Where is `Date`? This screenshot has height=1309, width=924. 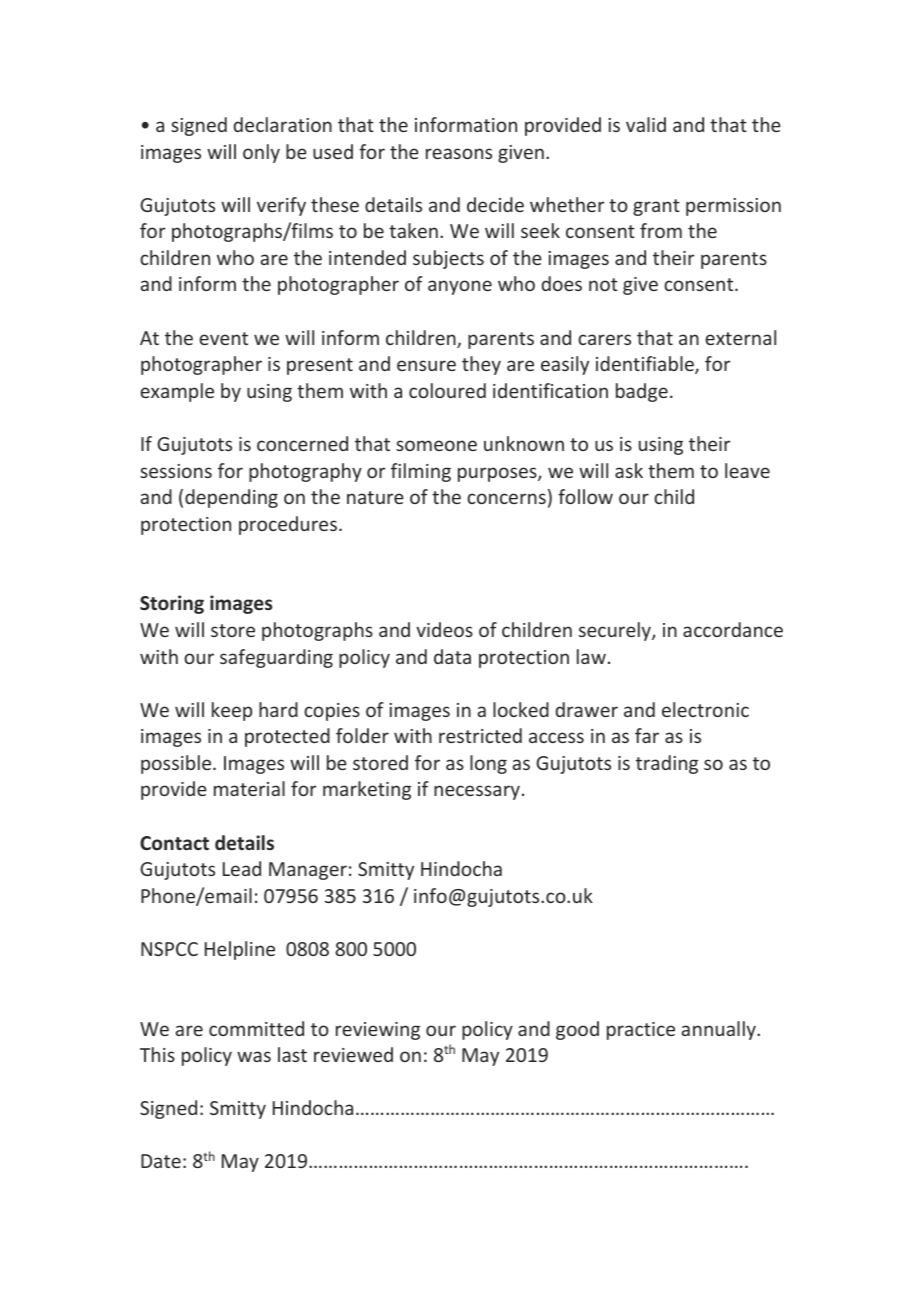
Date is located at coordinates (161, 1161).
